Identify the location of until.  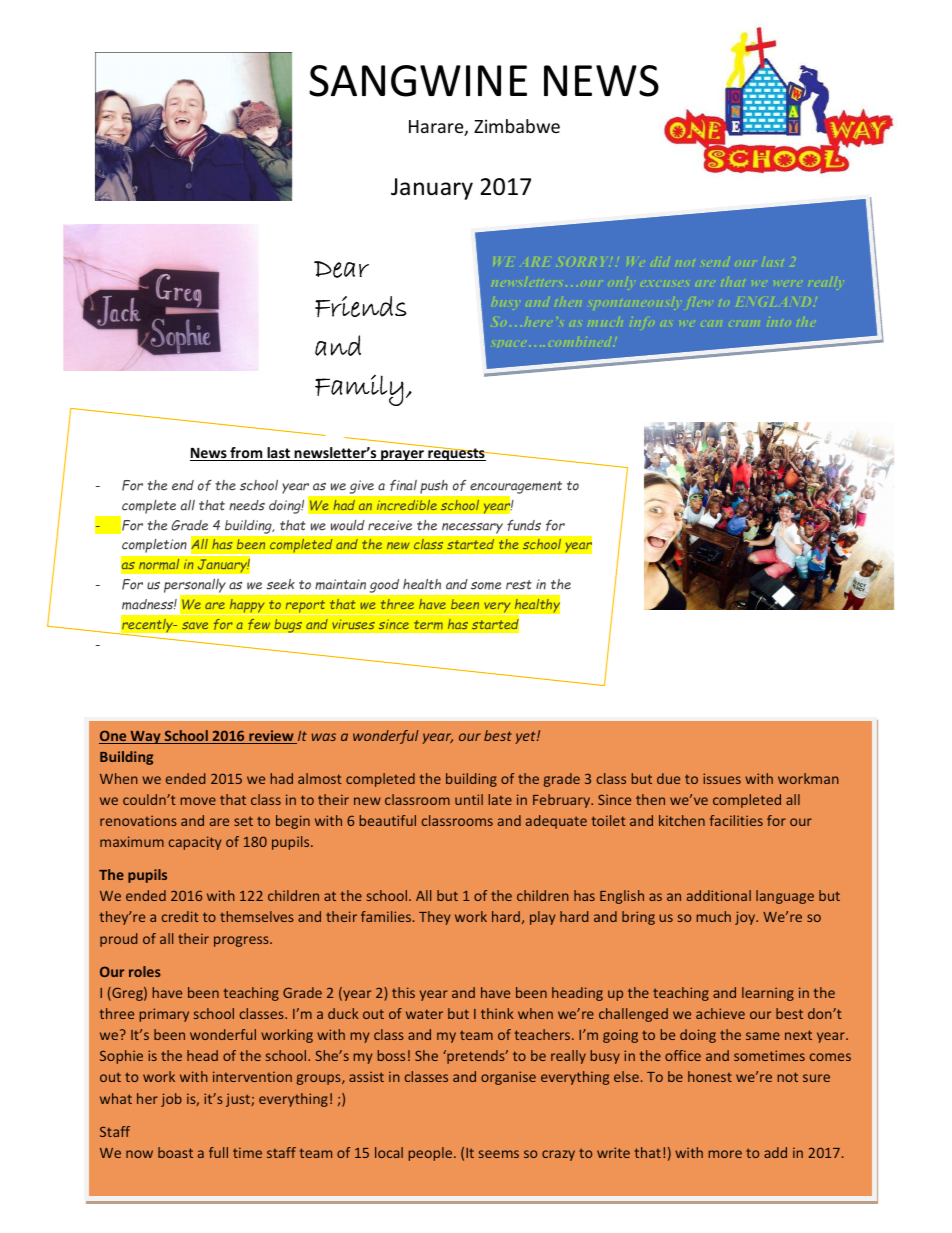
(469, 799).
